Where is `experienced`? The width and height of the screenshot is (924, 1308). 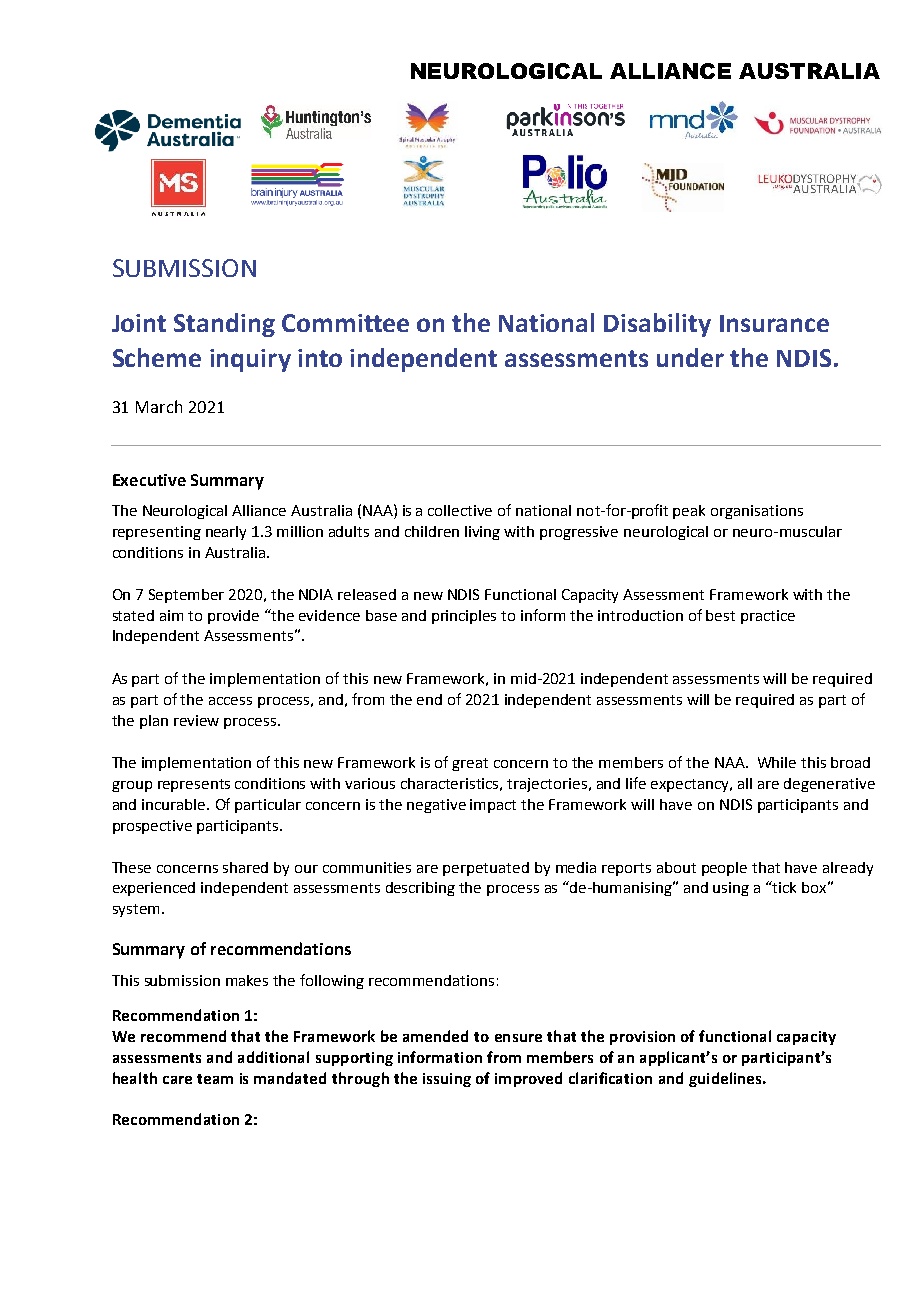
experienced is located at coordinates (154, 889).
